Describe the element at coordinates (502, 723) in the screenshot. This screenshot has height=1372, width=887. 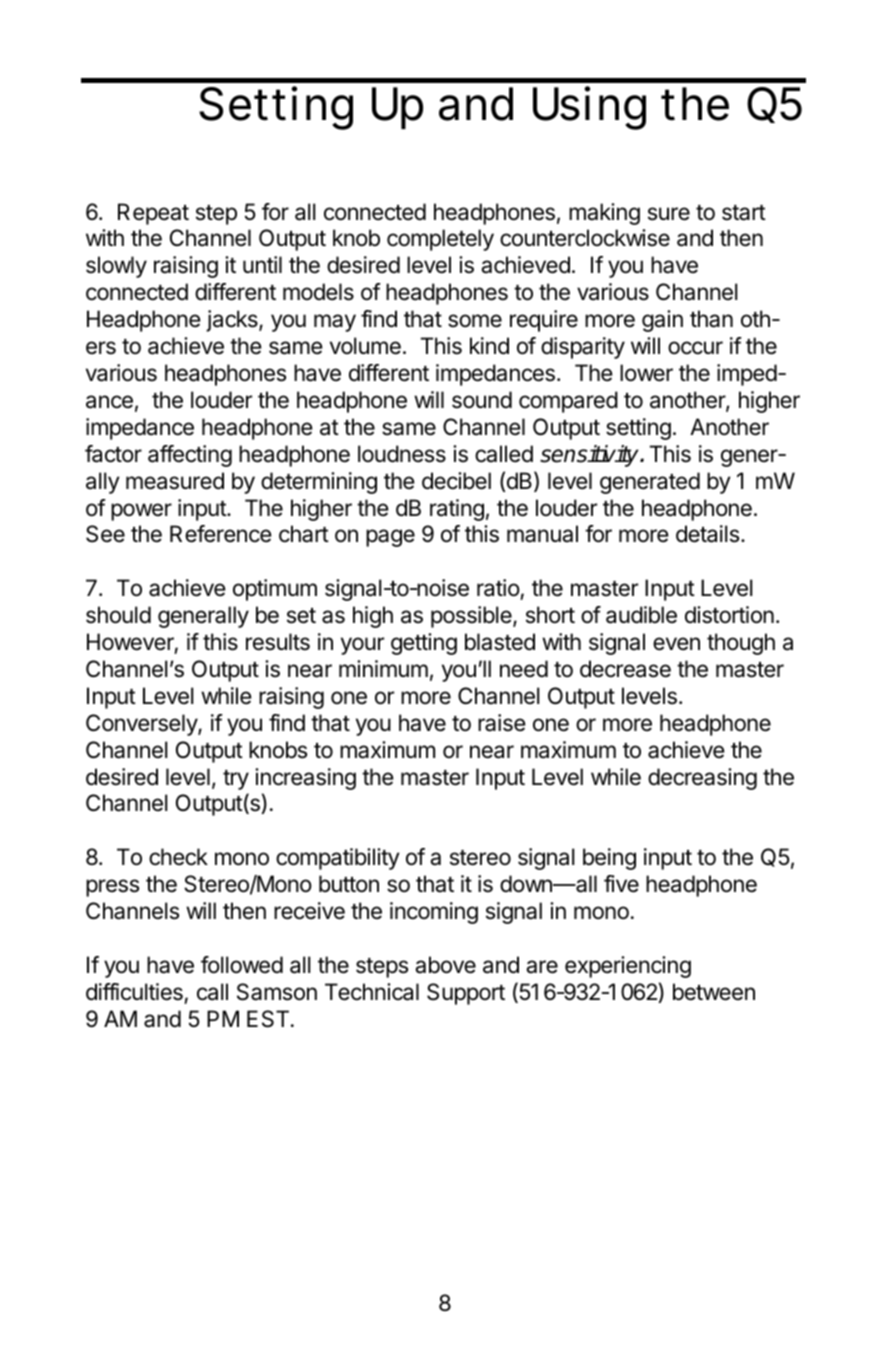
I see `raise` at that location.
